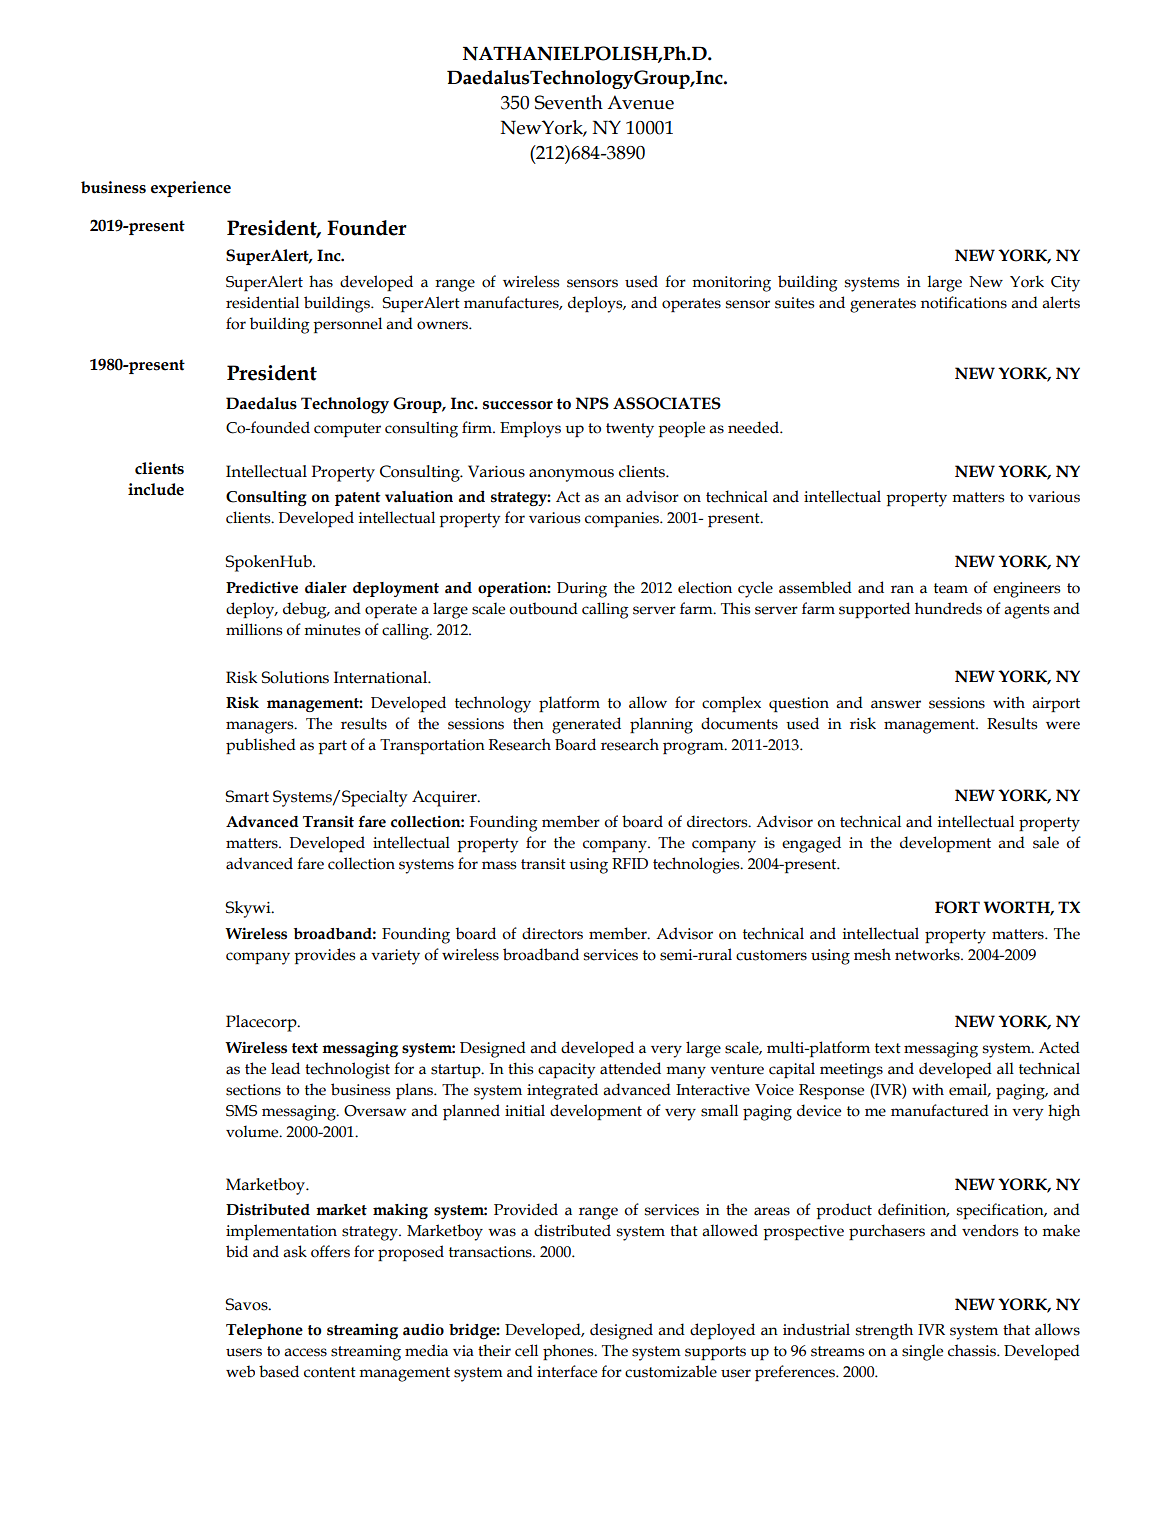 The height and width of the document is (1521, 1175). What do you see at coordinates (640, 102) in the document?
I see `Avenue` at bounding box center [640, 102].
